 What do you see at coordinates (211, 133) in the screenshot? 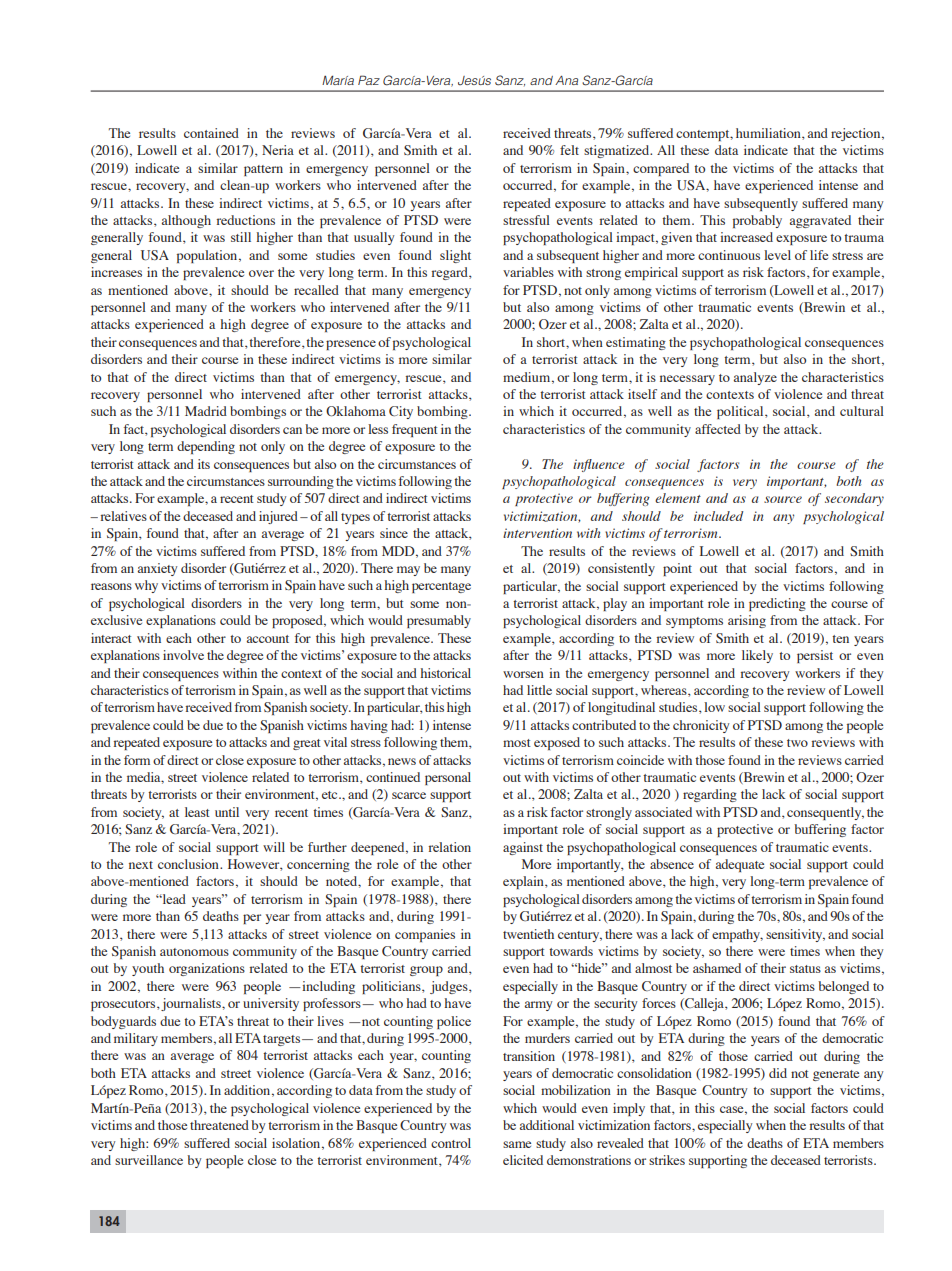
I see `contained` at bounding box center [211, 133].
